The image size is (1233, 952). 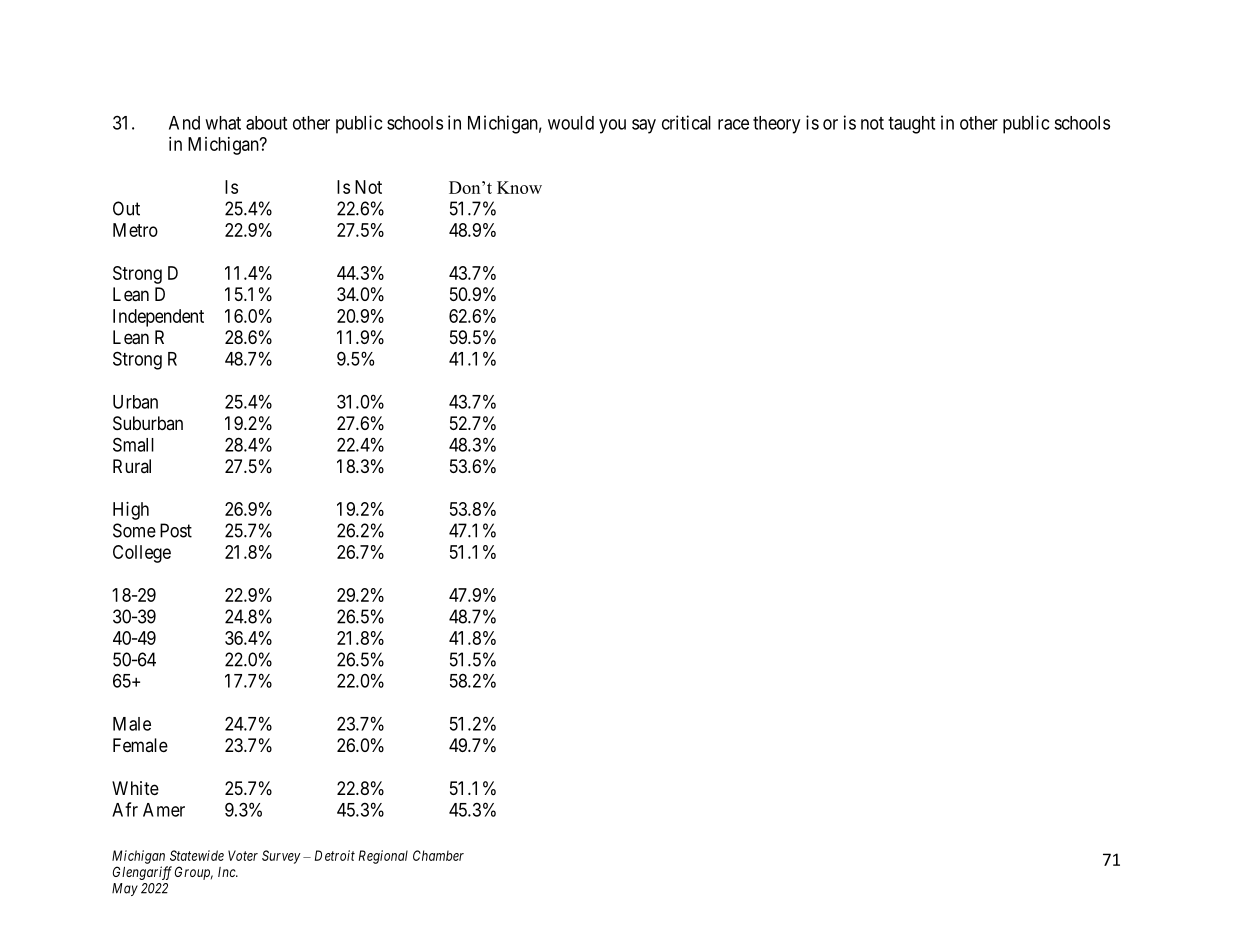 I want to click on Inc, so click(x=228, y=872).
